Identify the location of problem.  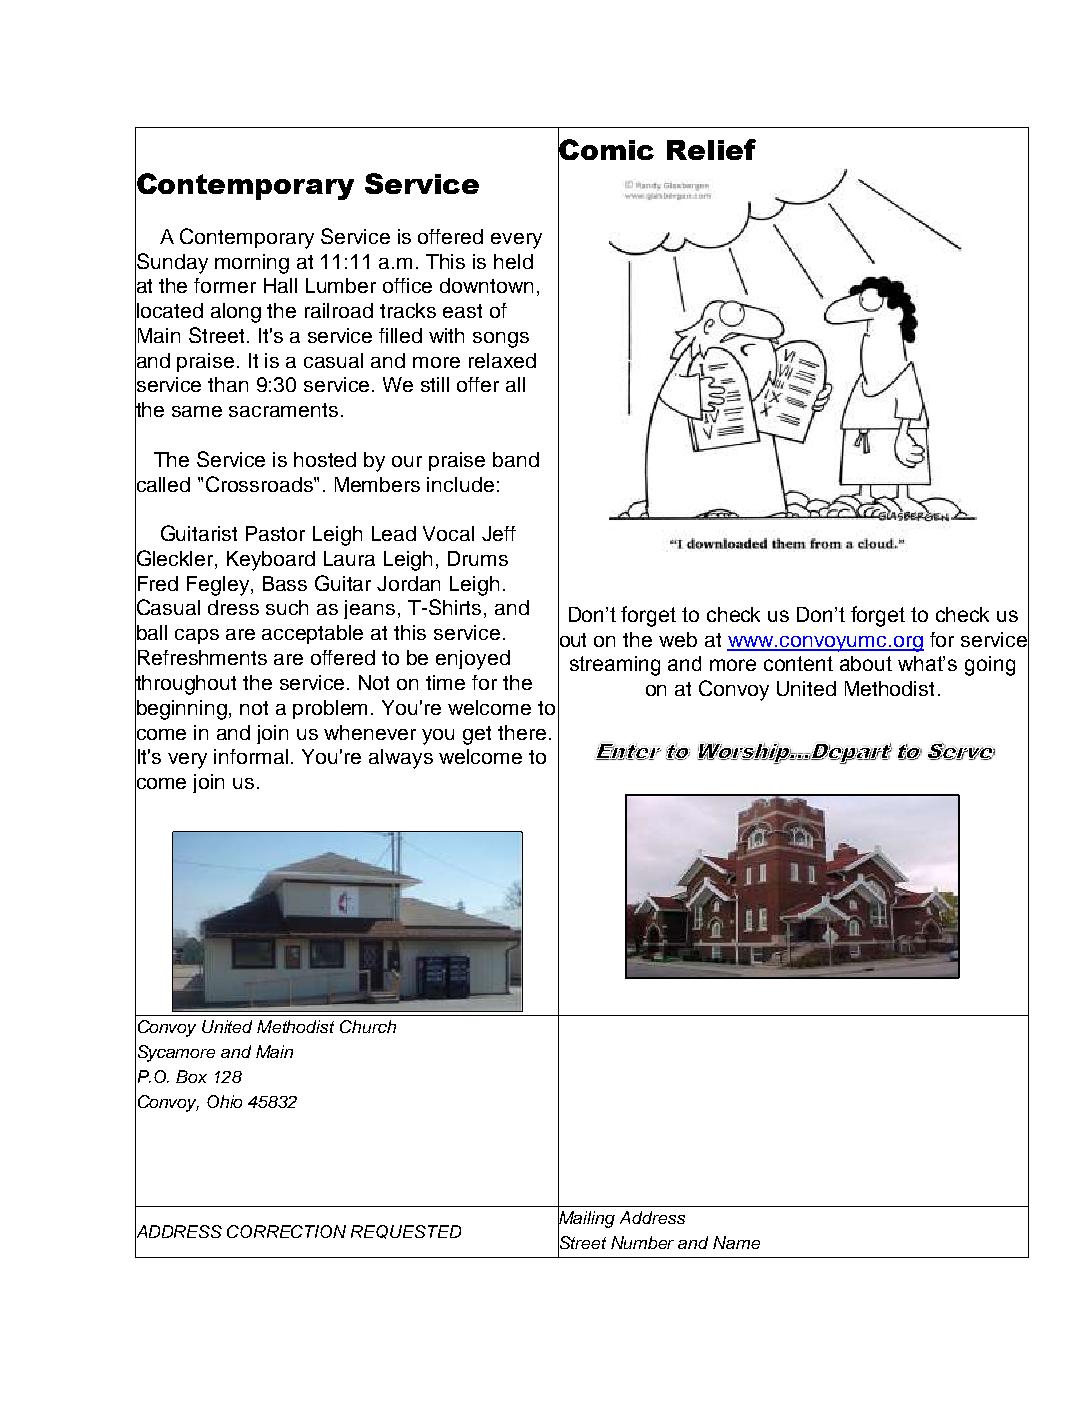
(330, 709).
